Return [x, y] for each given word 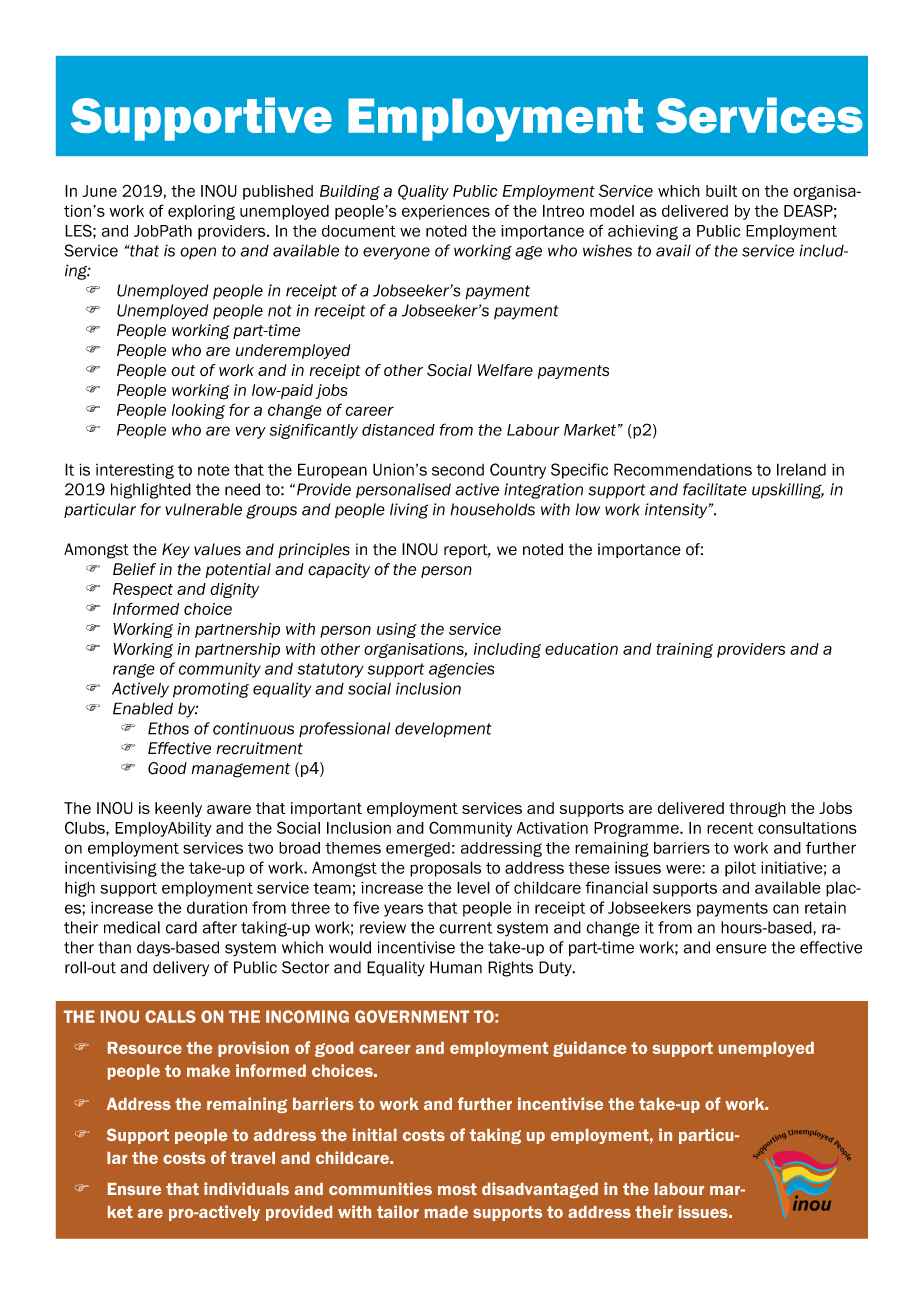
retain [825, 907]
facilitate [715, 489]
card [181, 927]
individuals [246, 1188]
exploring [201, 212]
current [465, 928]
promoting [211, 690]
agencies [461, 670]
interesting [135, 471]
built [721, 191]
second [458, 470]
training [684, 650]
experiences [446, 212]
